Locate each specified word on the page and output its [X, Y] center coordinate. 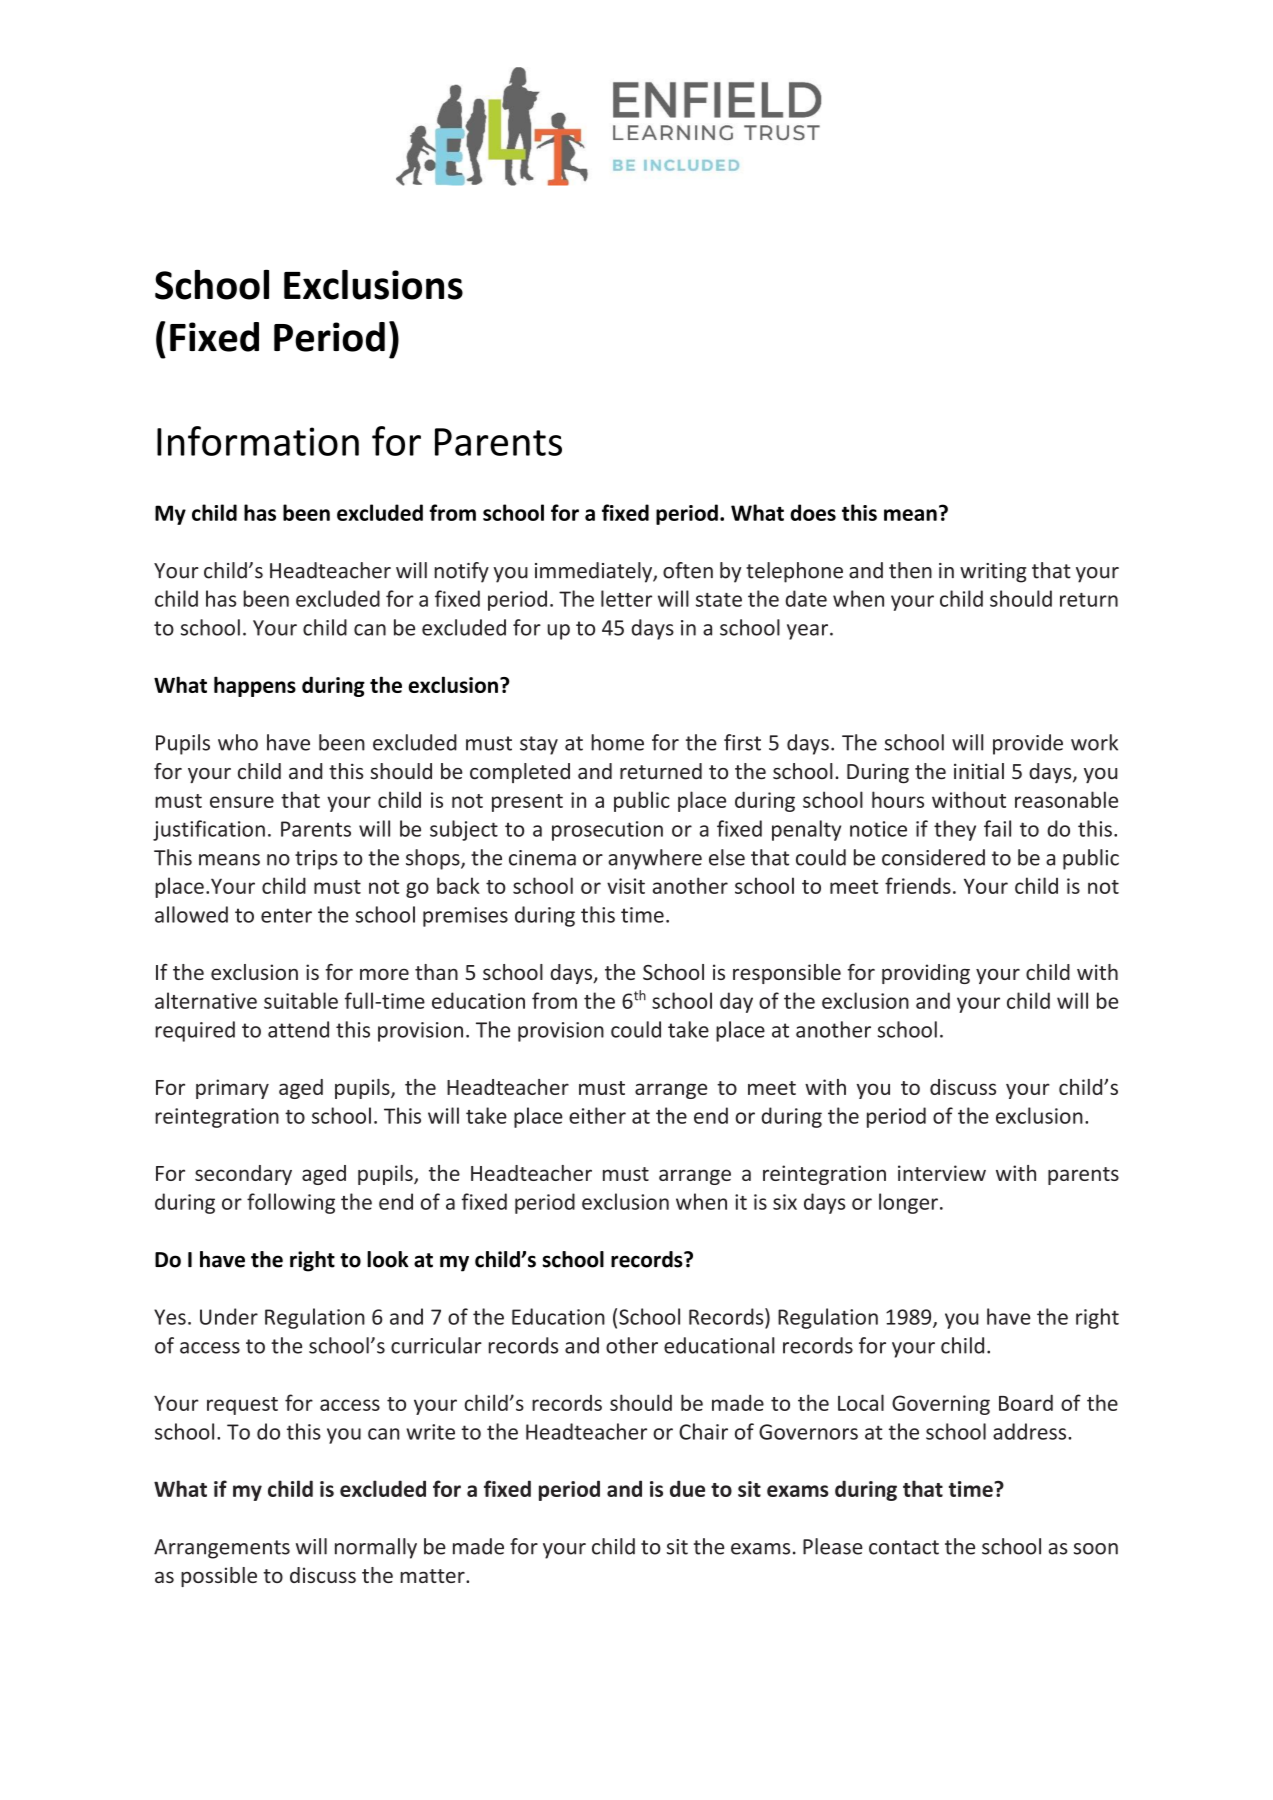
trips [316, 860]
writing [993, 573]
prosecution [607, 831]
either [597, 1115]
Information [258, 441]
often [688, 570]
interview [942, 1173]
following [291, 1203]
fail [997, 828]
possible [219, 1577]
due [687, 1488]
